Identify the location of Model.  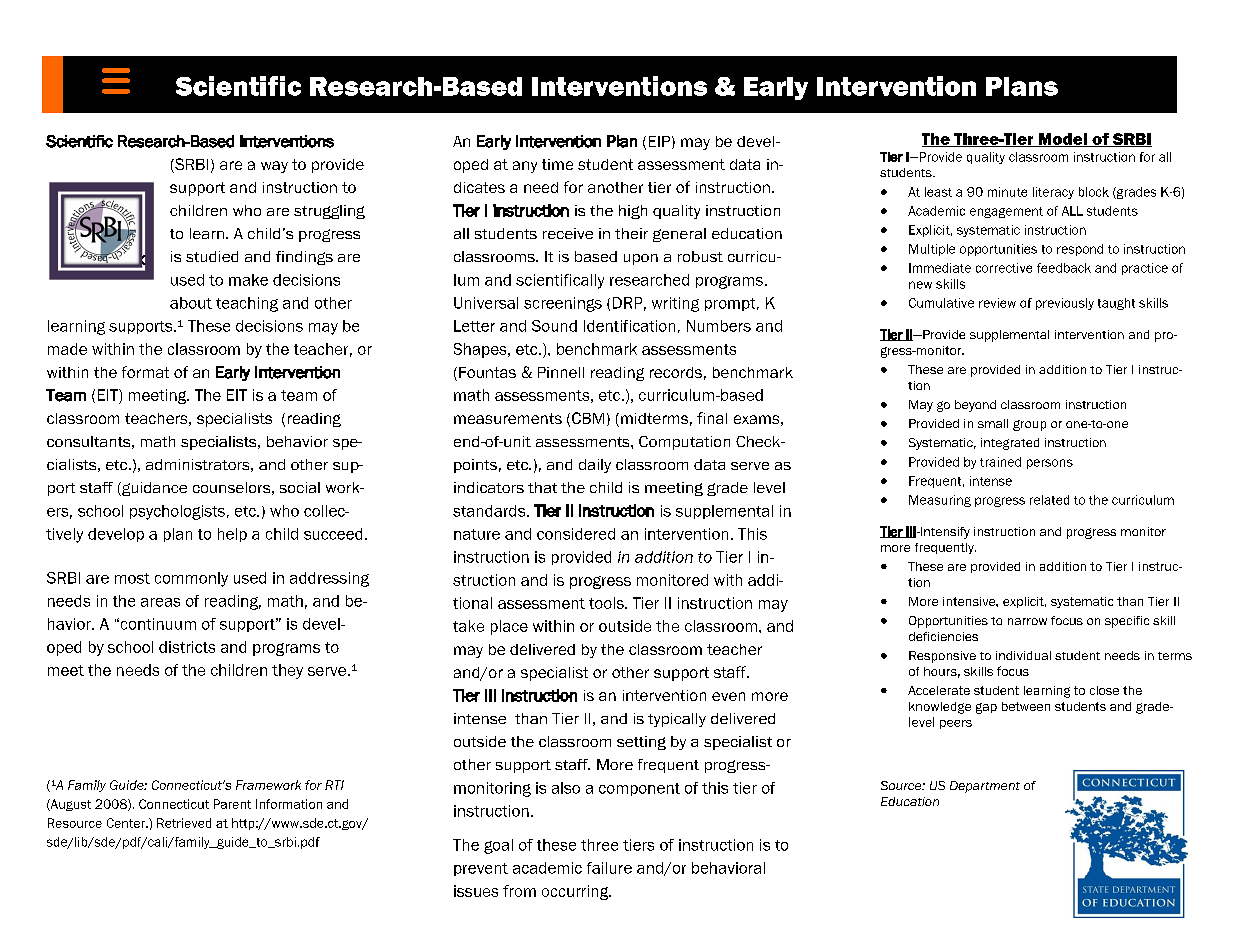
(1062, 140).
